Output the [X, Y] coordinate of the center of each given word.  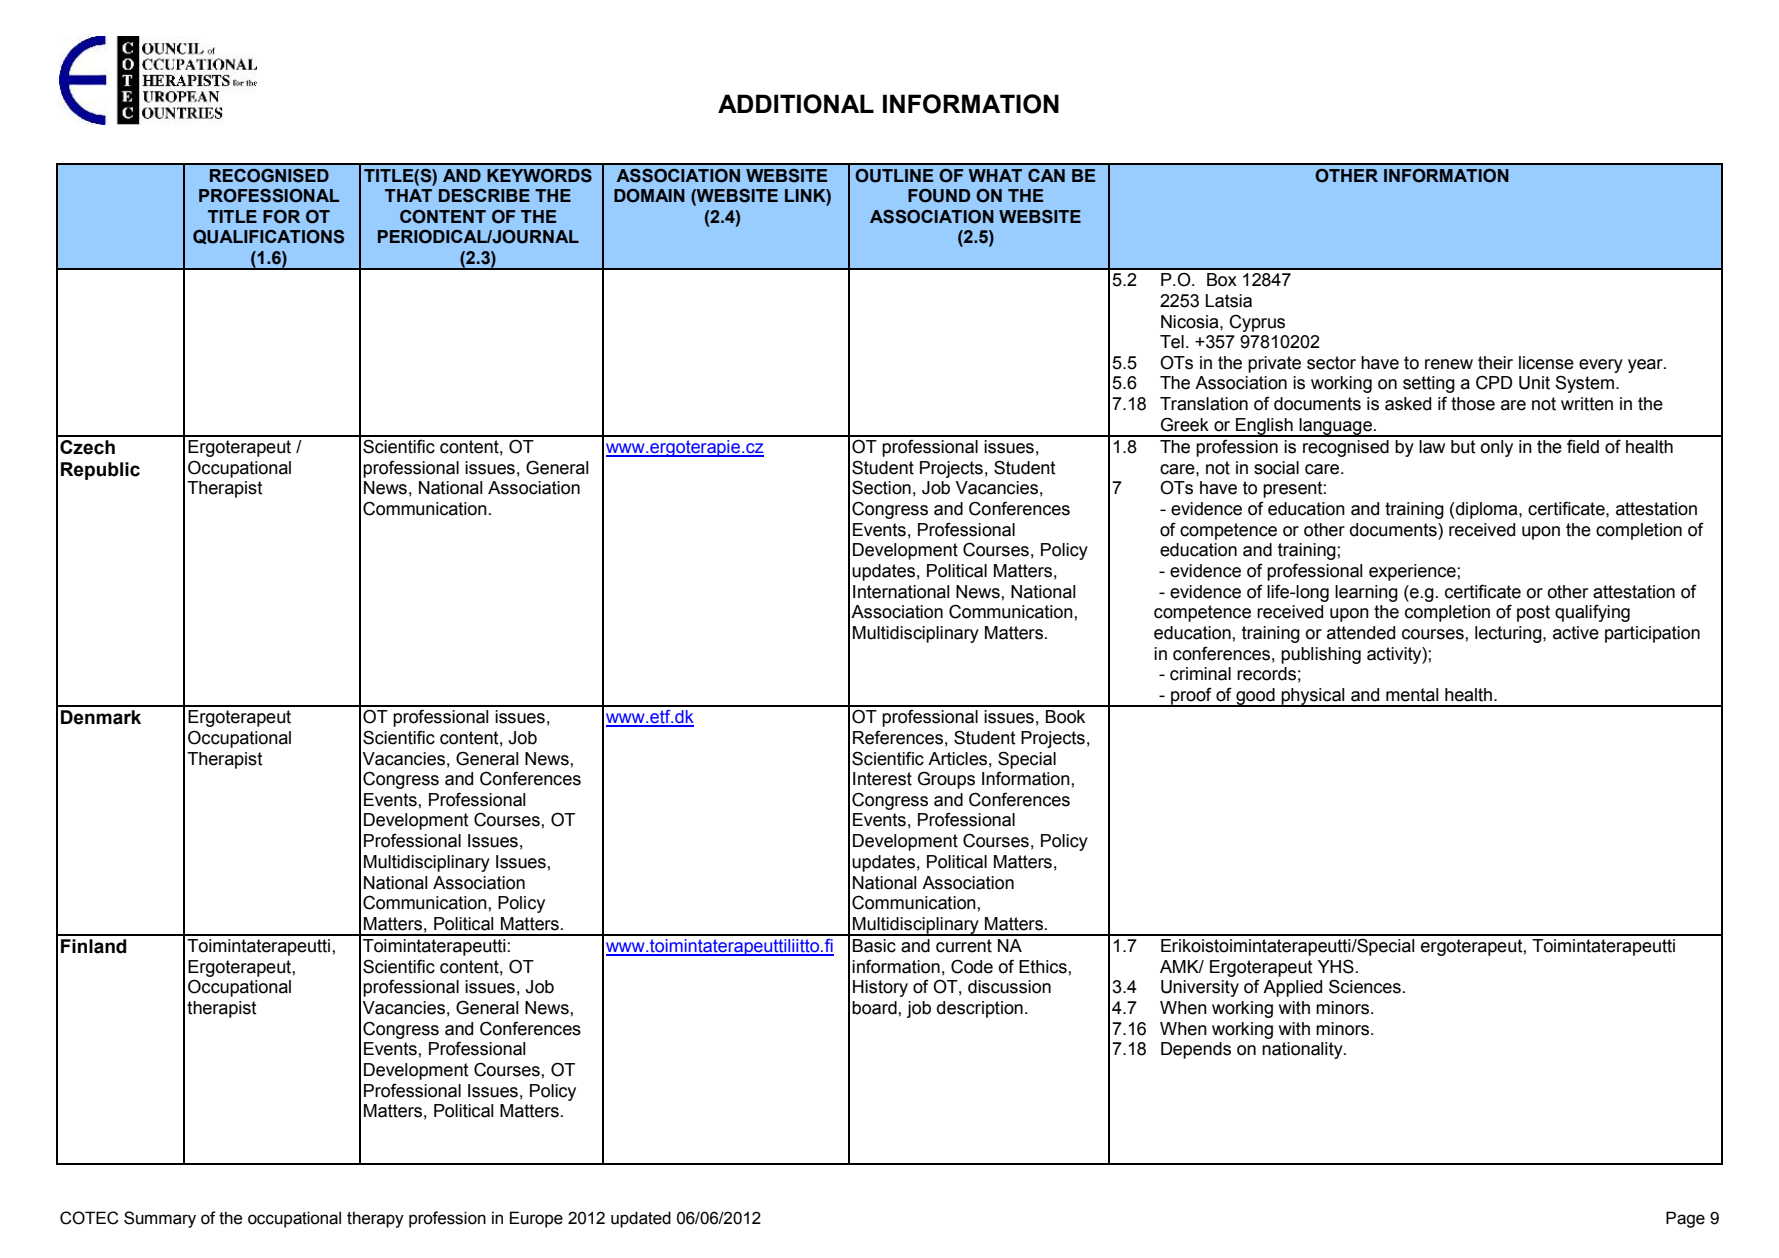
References [898, 737]
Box [1222, 280]
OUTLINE [894, 176]
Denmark [101, 717]
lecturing [1509, 634]
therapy [375, 1219]
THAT [408, 195]
